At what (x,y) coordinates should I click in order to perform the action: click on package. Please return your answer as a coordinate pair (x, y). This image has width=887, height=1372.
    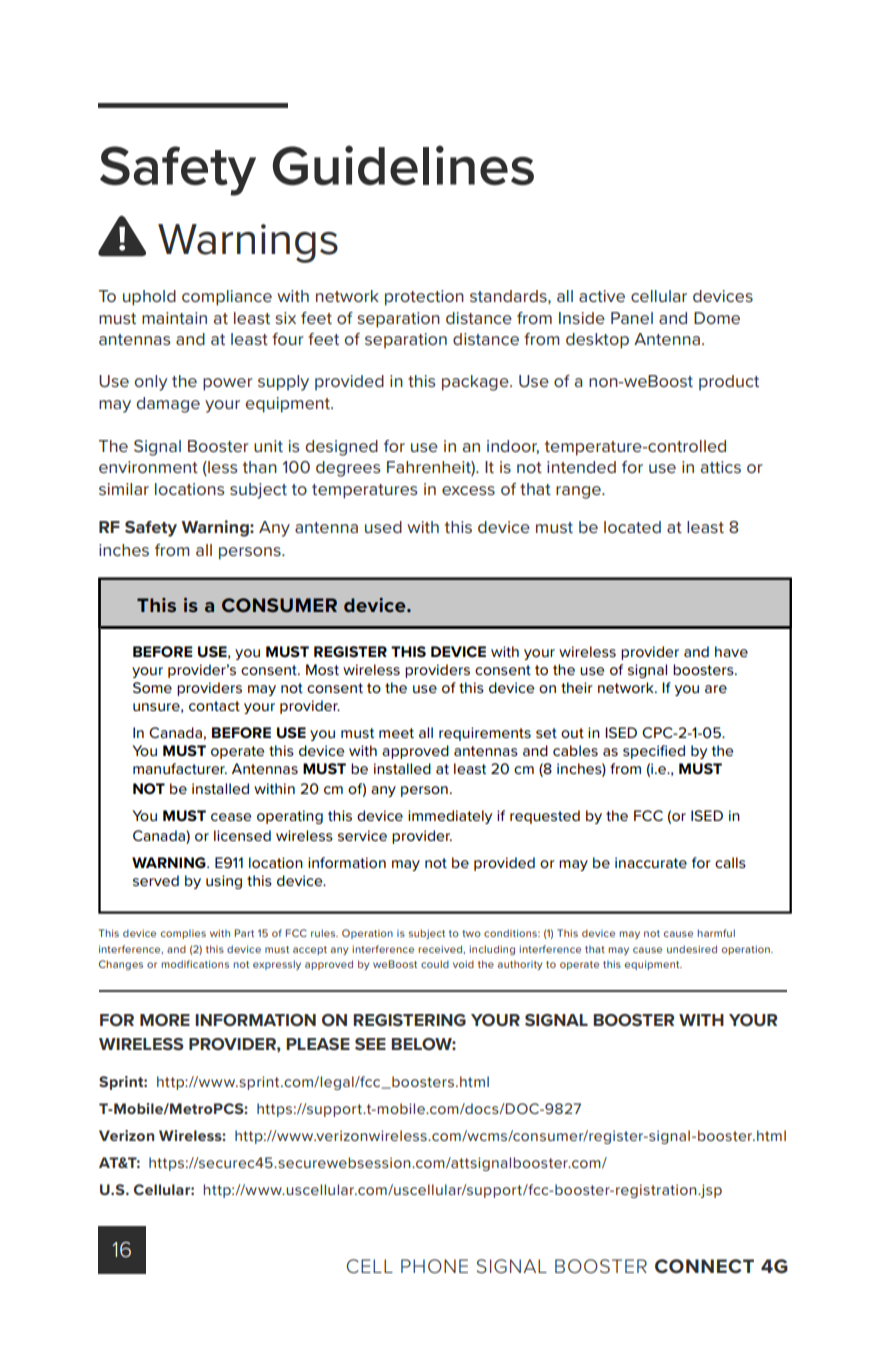
    Looking at the image, I should click on (476, 383).
